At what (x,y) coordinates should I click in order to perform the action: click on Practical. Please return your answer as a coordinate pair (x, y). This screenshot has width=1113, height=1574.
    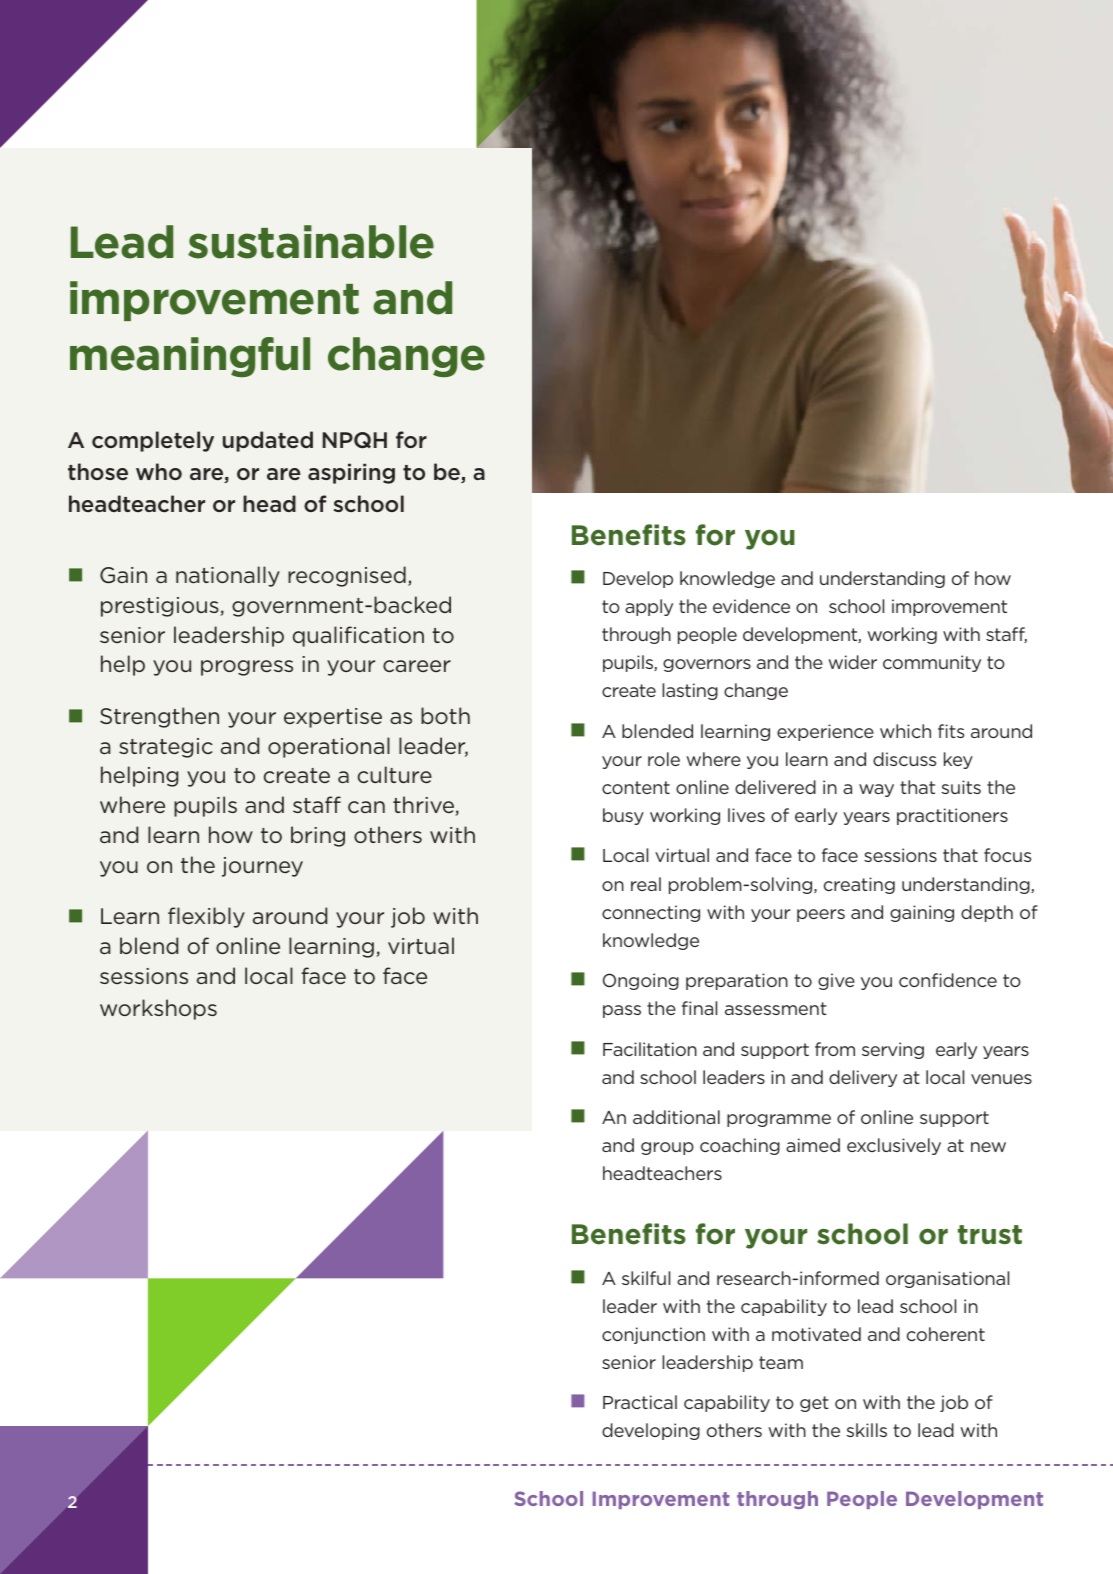
    Looking at the image, I should click on (640, 1402).
